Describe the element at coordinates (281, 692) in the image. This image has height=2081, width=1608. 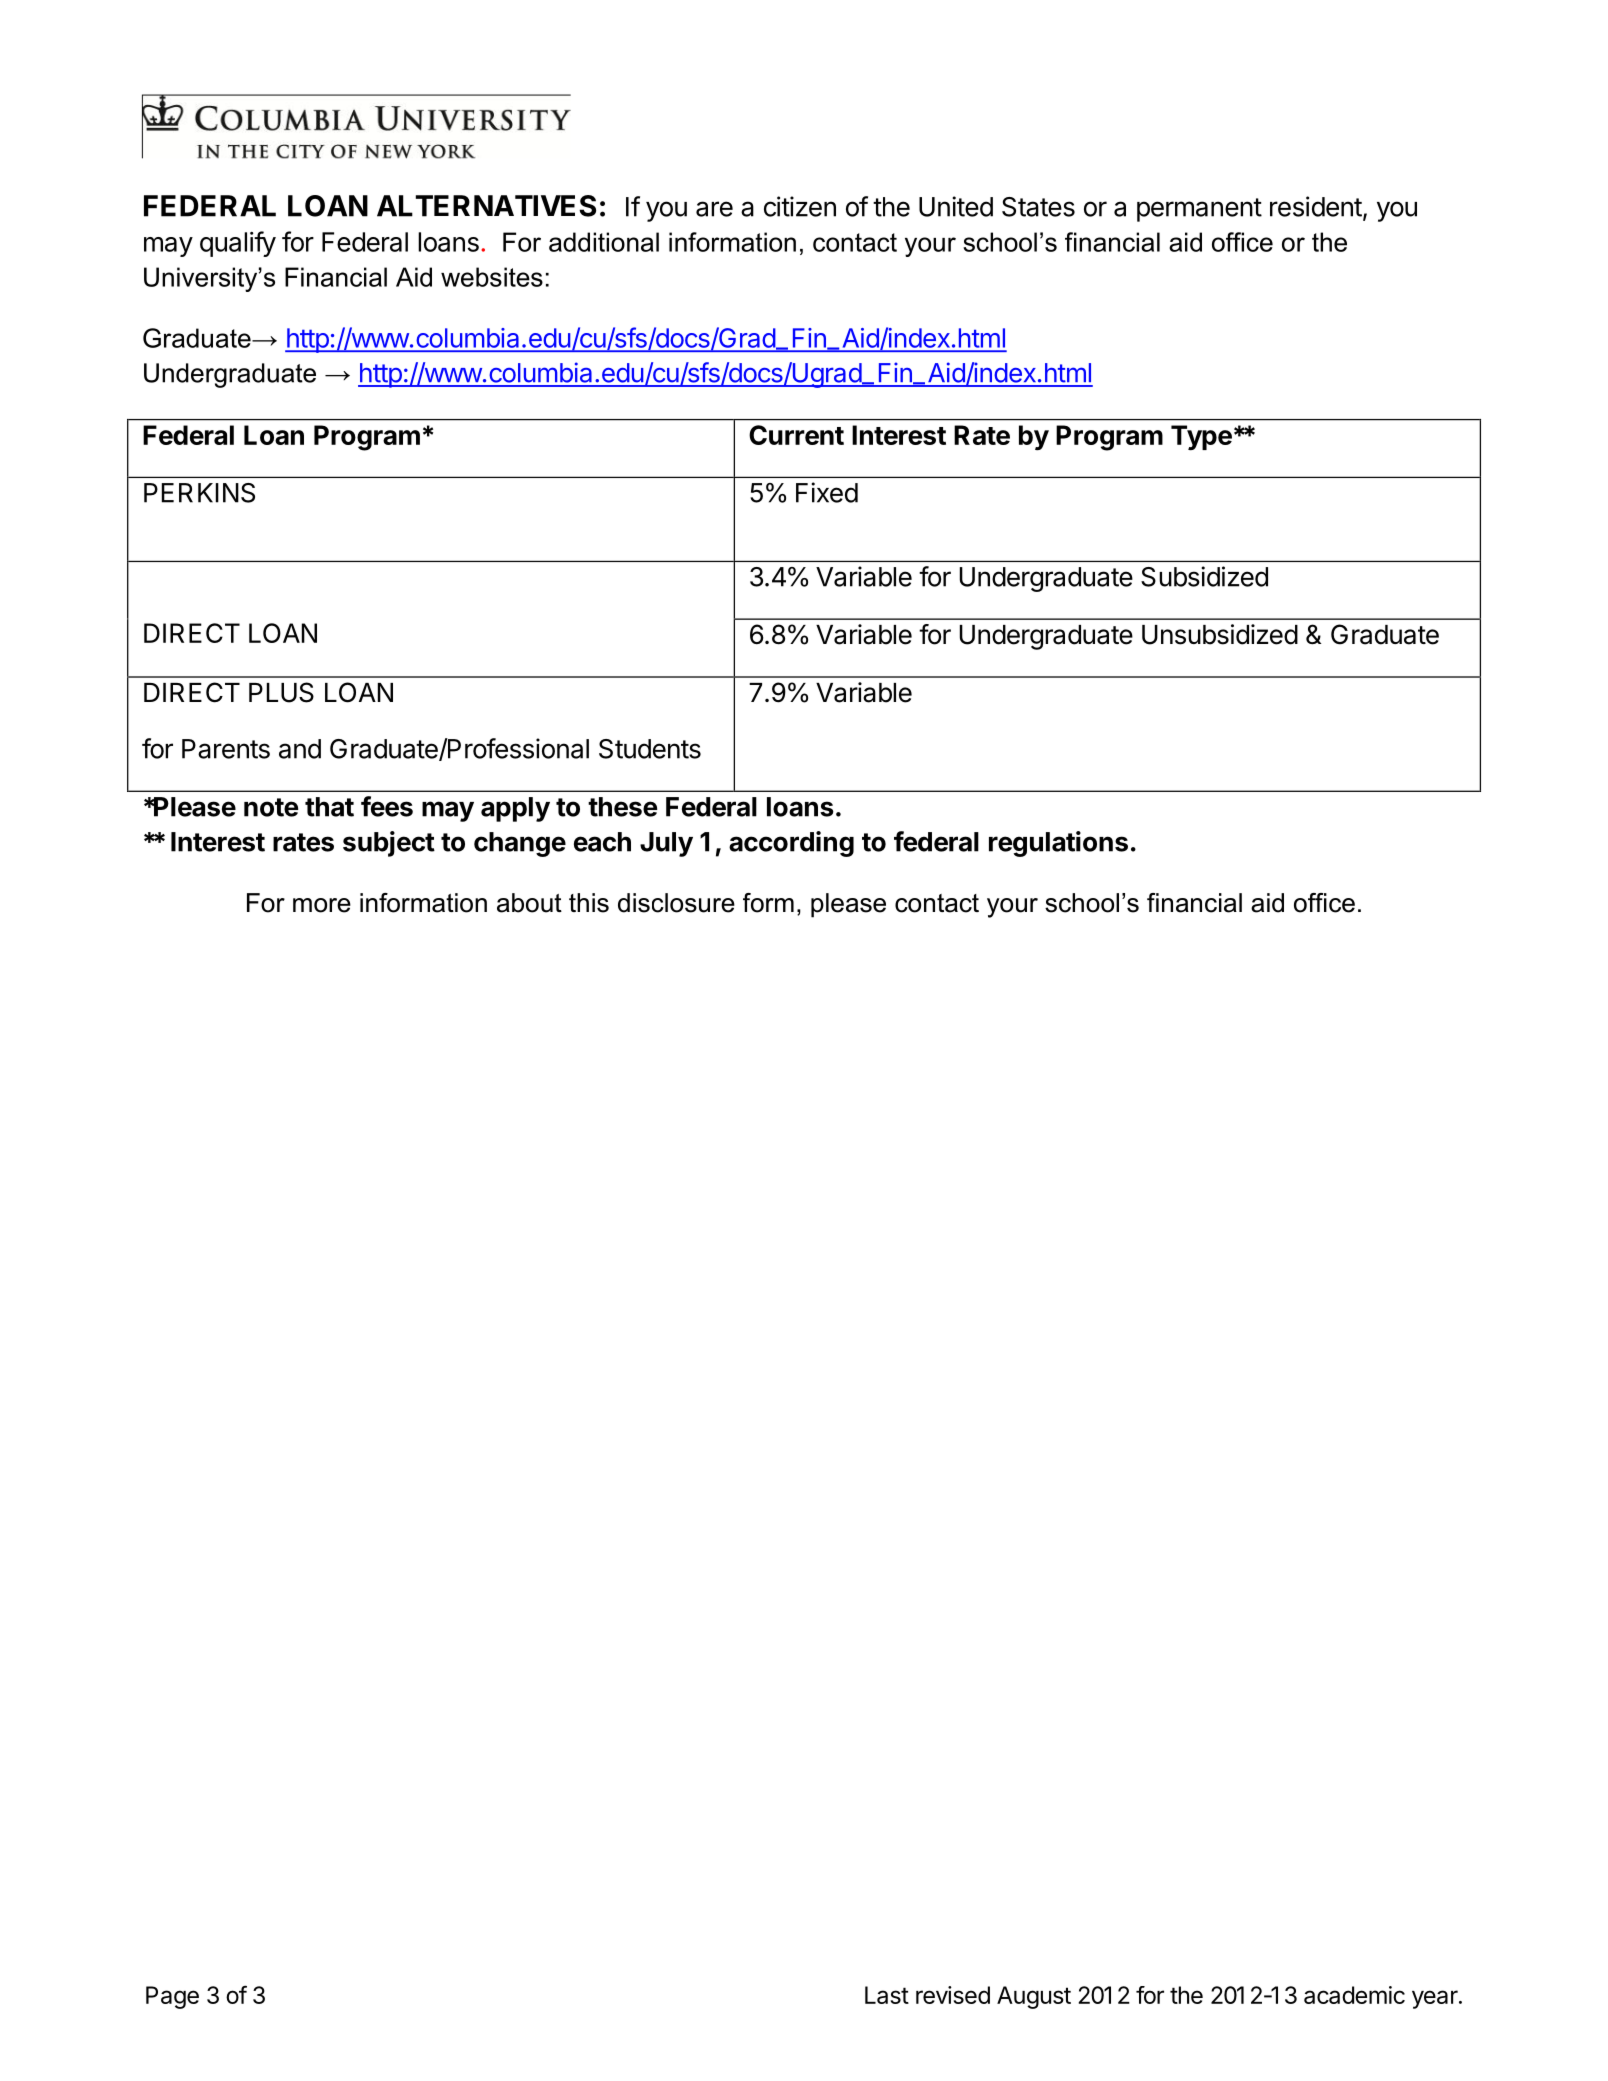
I see `PLUS` at that location.
